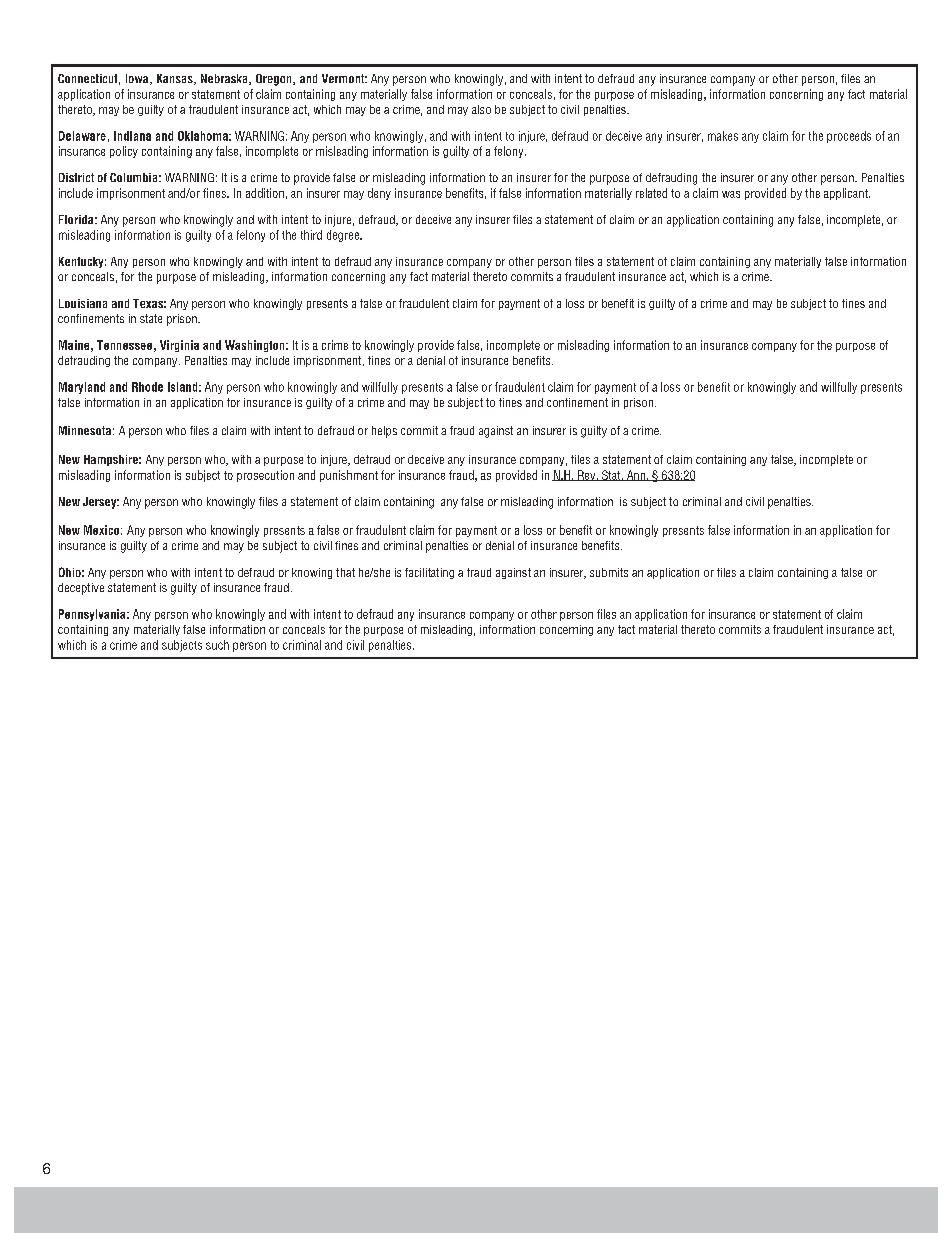 Image resolution: width=952 pixels, height=1233 pixels. Describe the element at coordinates (147, 387) in the image. I see `Rhode` at that location.
